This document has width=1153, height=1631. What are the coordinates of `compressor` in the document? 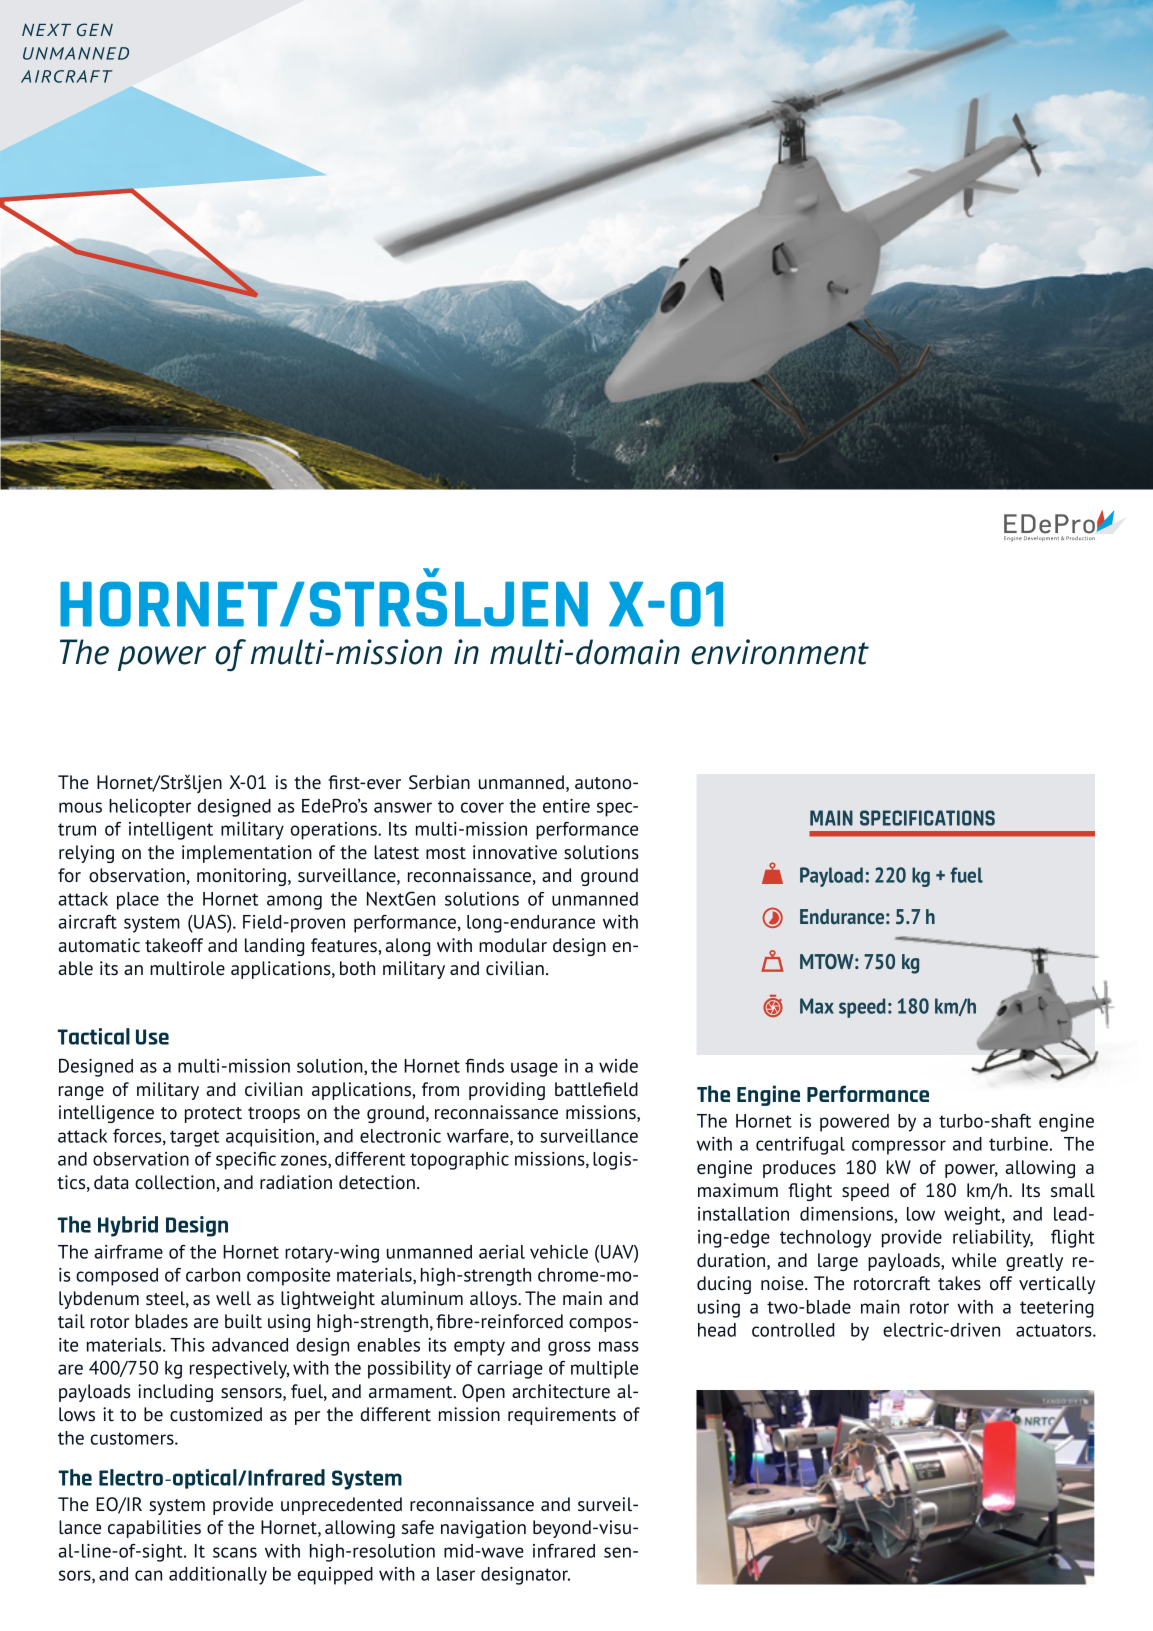 It's located at (899, 1147).
